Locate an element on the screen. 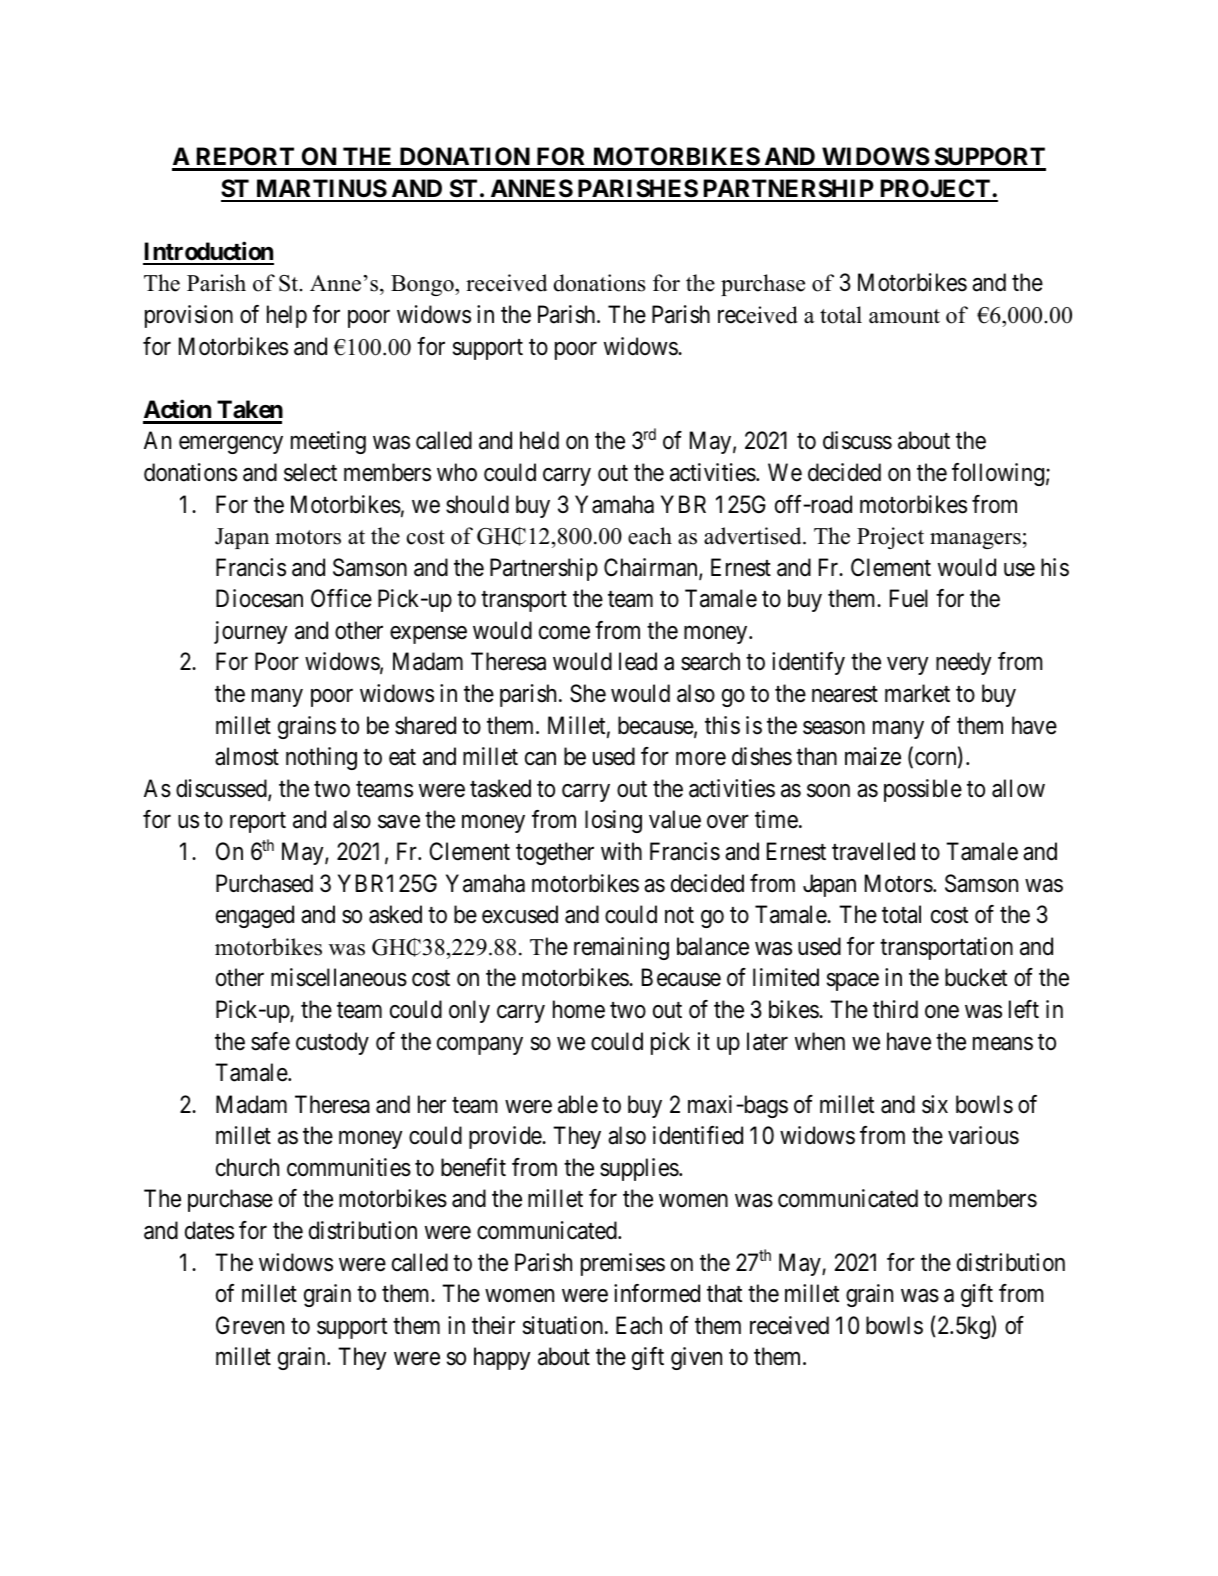  very is located at coordinates (907, 666).
